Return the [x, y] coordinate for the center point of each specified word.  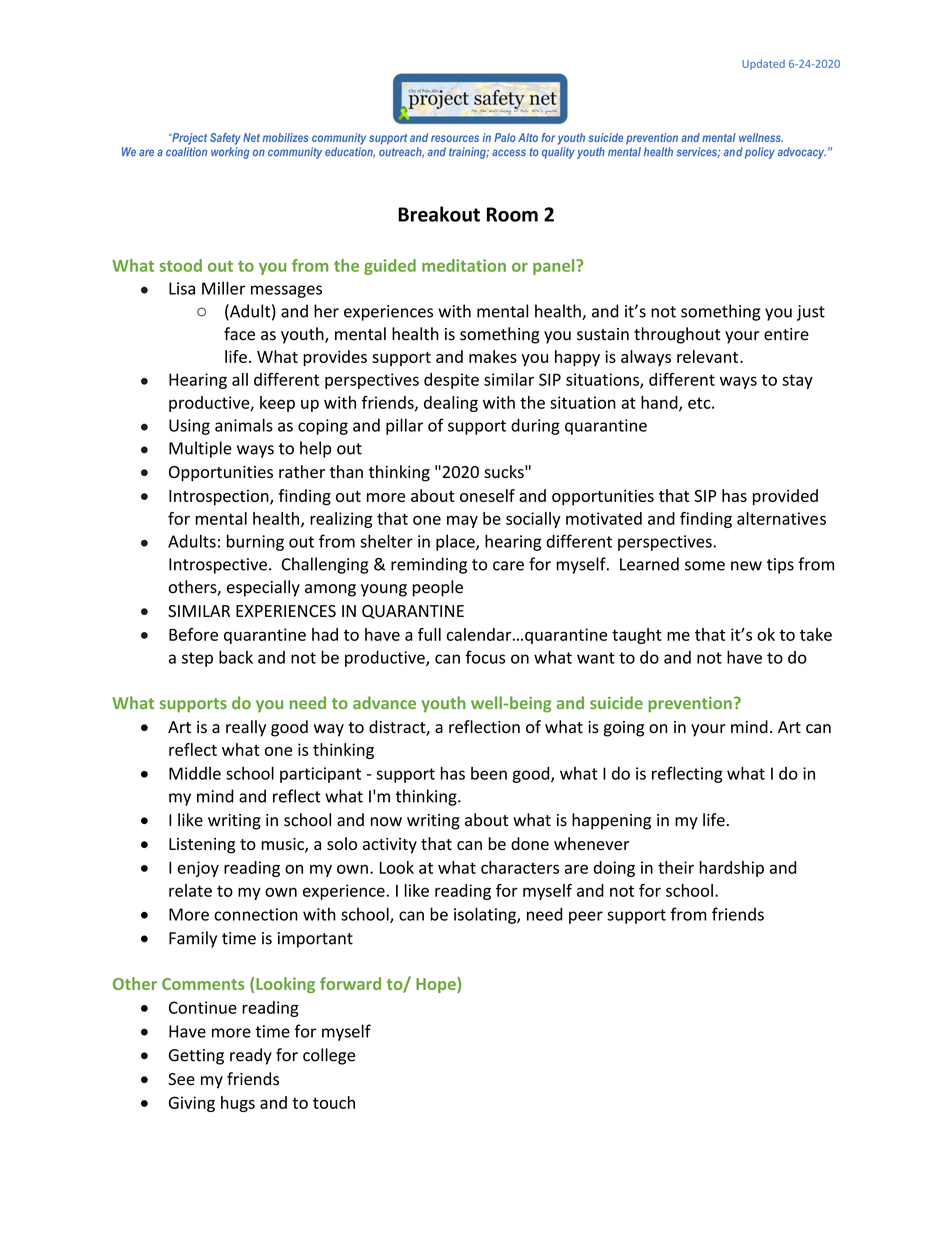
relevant [707, 356]
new [746, 566]
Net [251, 137]
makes [493, 356]
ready [251, 1056]
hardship [731, 869]
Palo [505, 137]
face [239, 334]
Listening [202, 846]
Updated [763, 64]
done [530, 843]
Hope [437, 985]
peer [586, 917]
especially [263, 588]
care [508, 566]
